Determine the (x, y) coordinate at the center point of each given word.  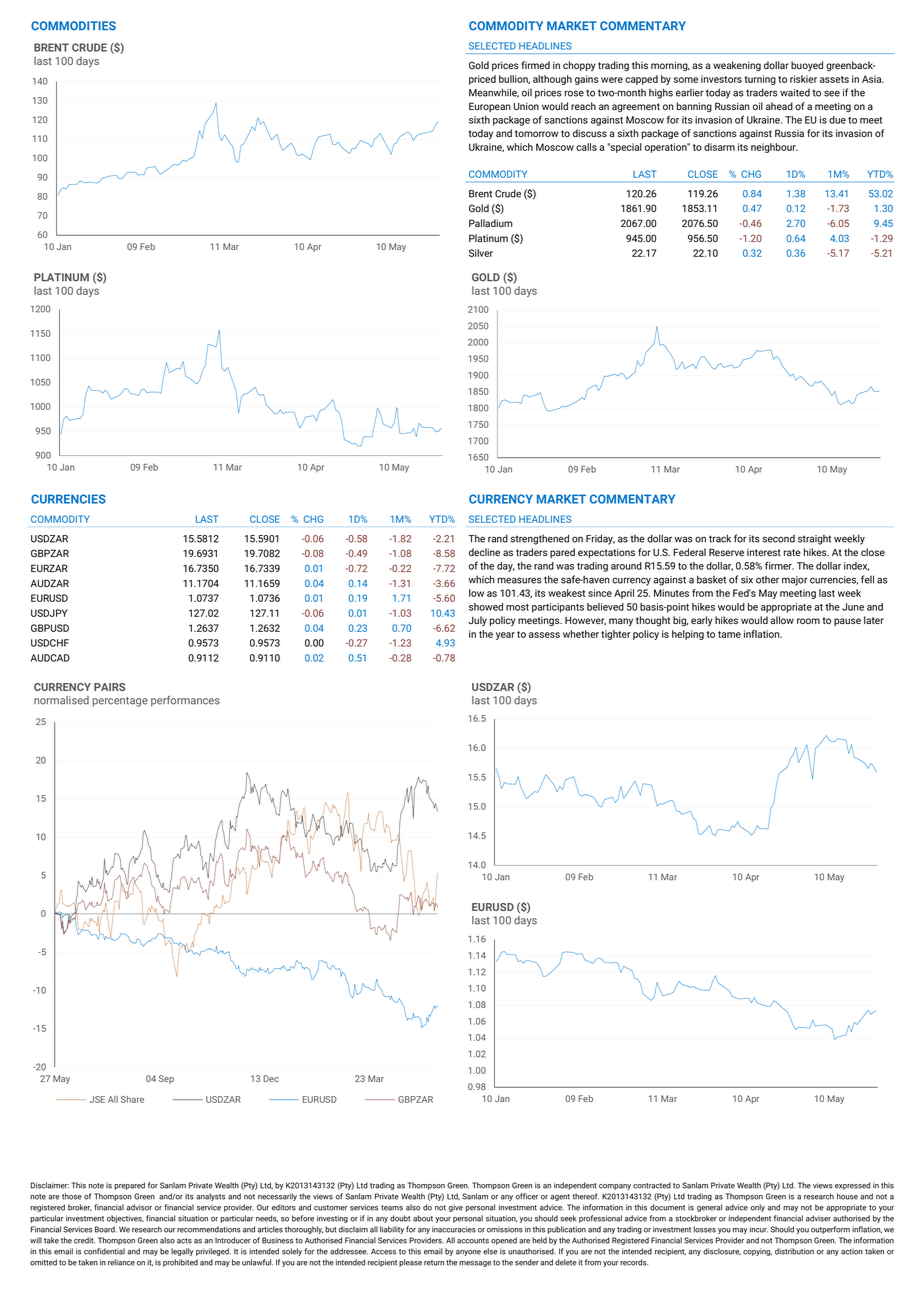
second (779, 539)
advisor (139, 1207)
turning (760, 80)
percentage (120, 702)
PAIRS (109, 687)
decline (484, 552)
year (505, 636)
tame (729, 634)
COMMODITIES (73, 26)
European (490, 107)
